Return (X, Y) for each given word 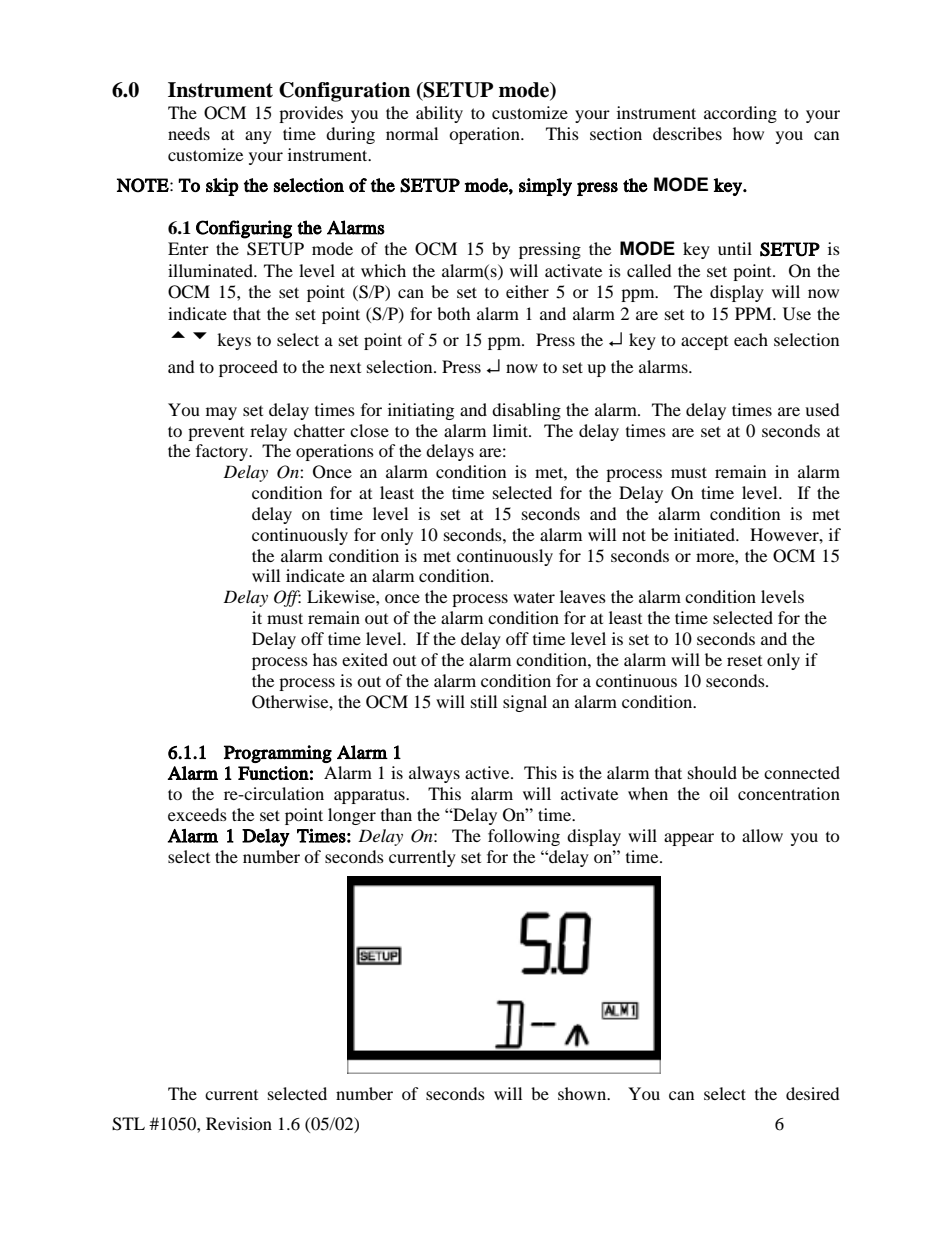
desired (813, 1093)
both (454, 313)
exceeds (197, 814)
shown (583, 1093)
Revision (239, 1123)
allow (762, 835)
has (325, 659)
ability (439, 114)
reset (744, 661)
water (534, 597)
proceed (248, 368)
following (524, 837)
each (751, 339)
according (740, 114)
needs (189, 133)
